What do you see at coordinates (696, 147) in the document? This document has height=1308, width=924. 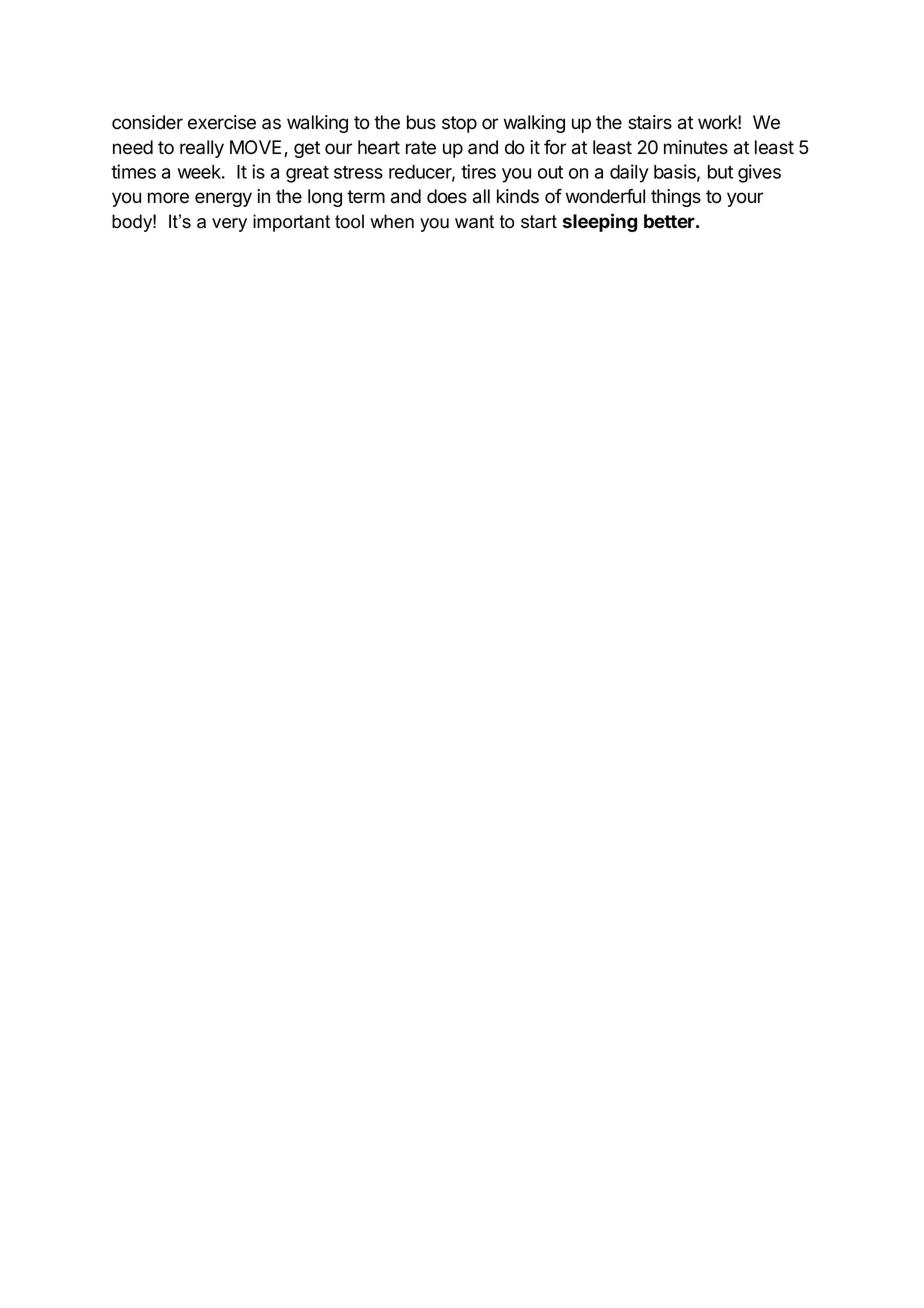 I see `minutes` at bounding box center [696, 147].
